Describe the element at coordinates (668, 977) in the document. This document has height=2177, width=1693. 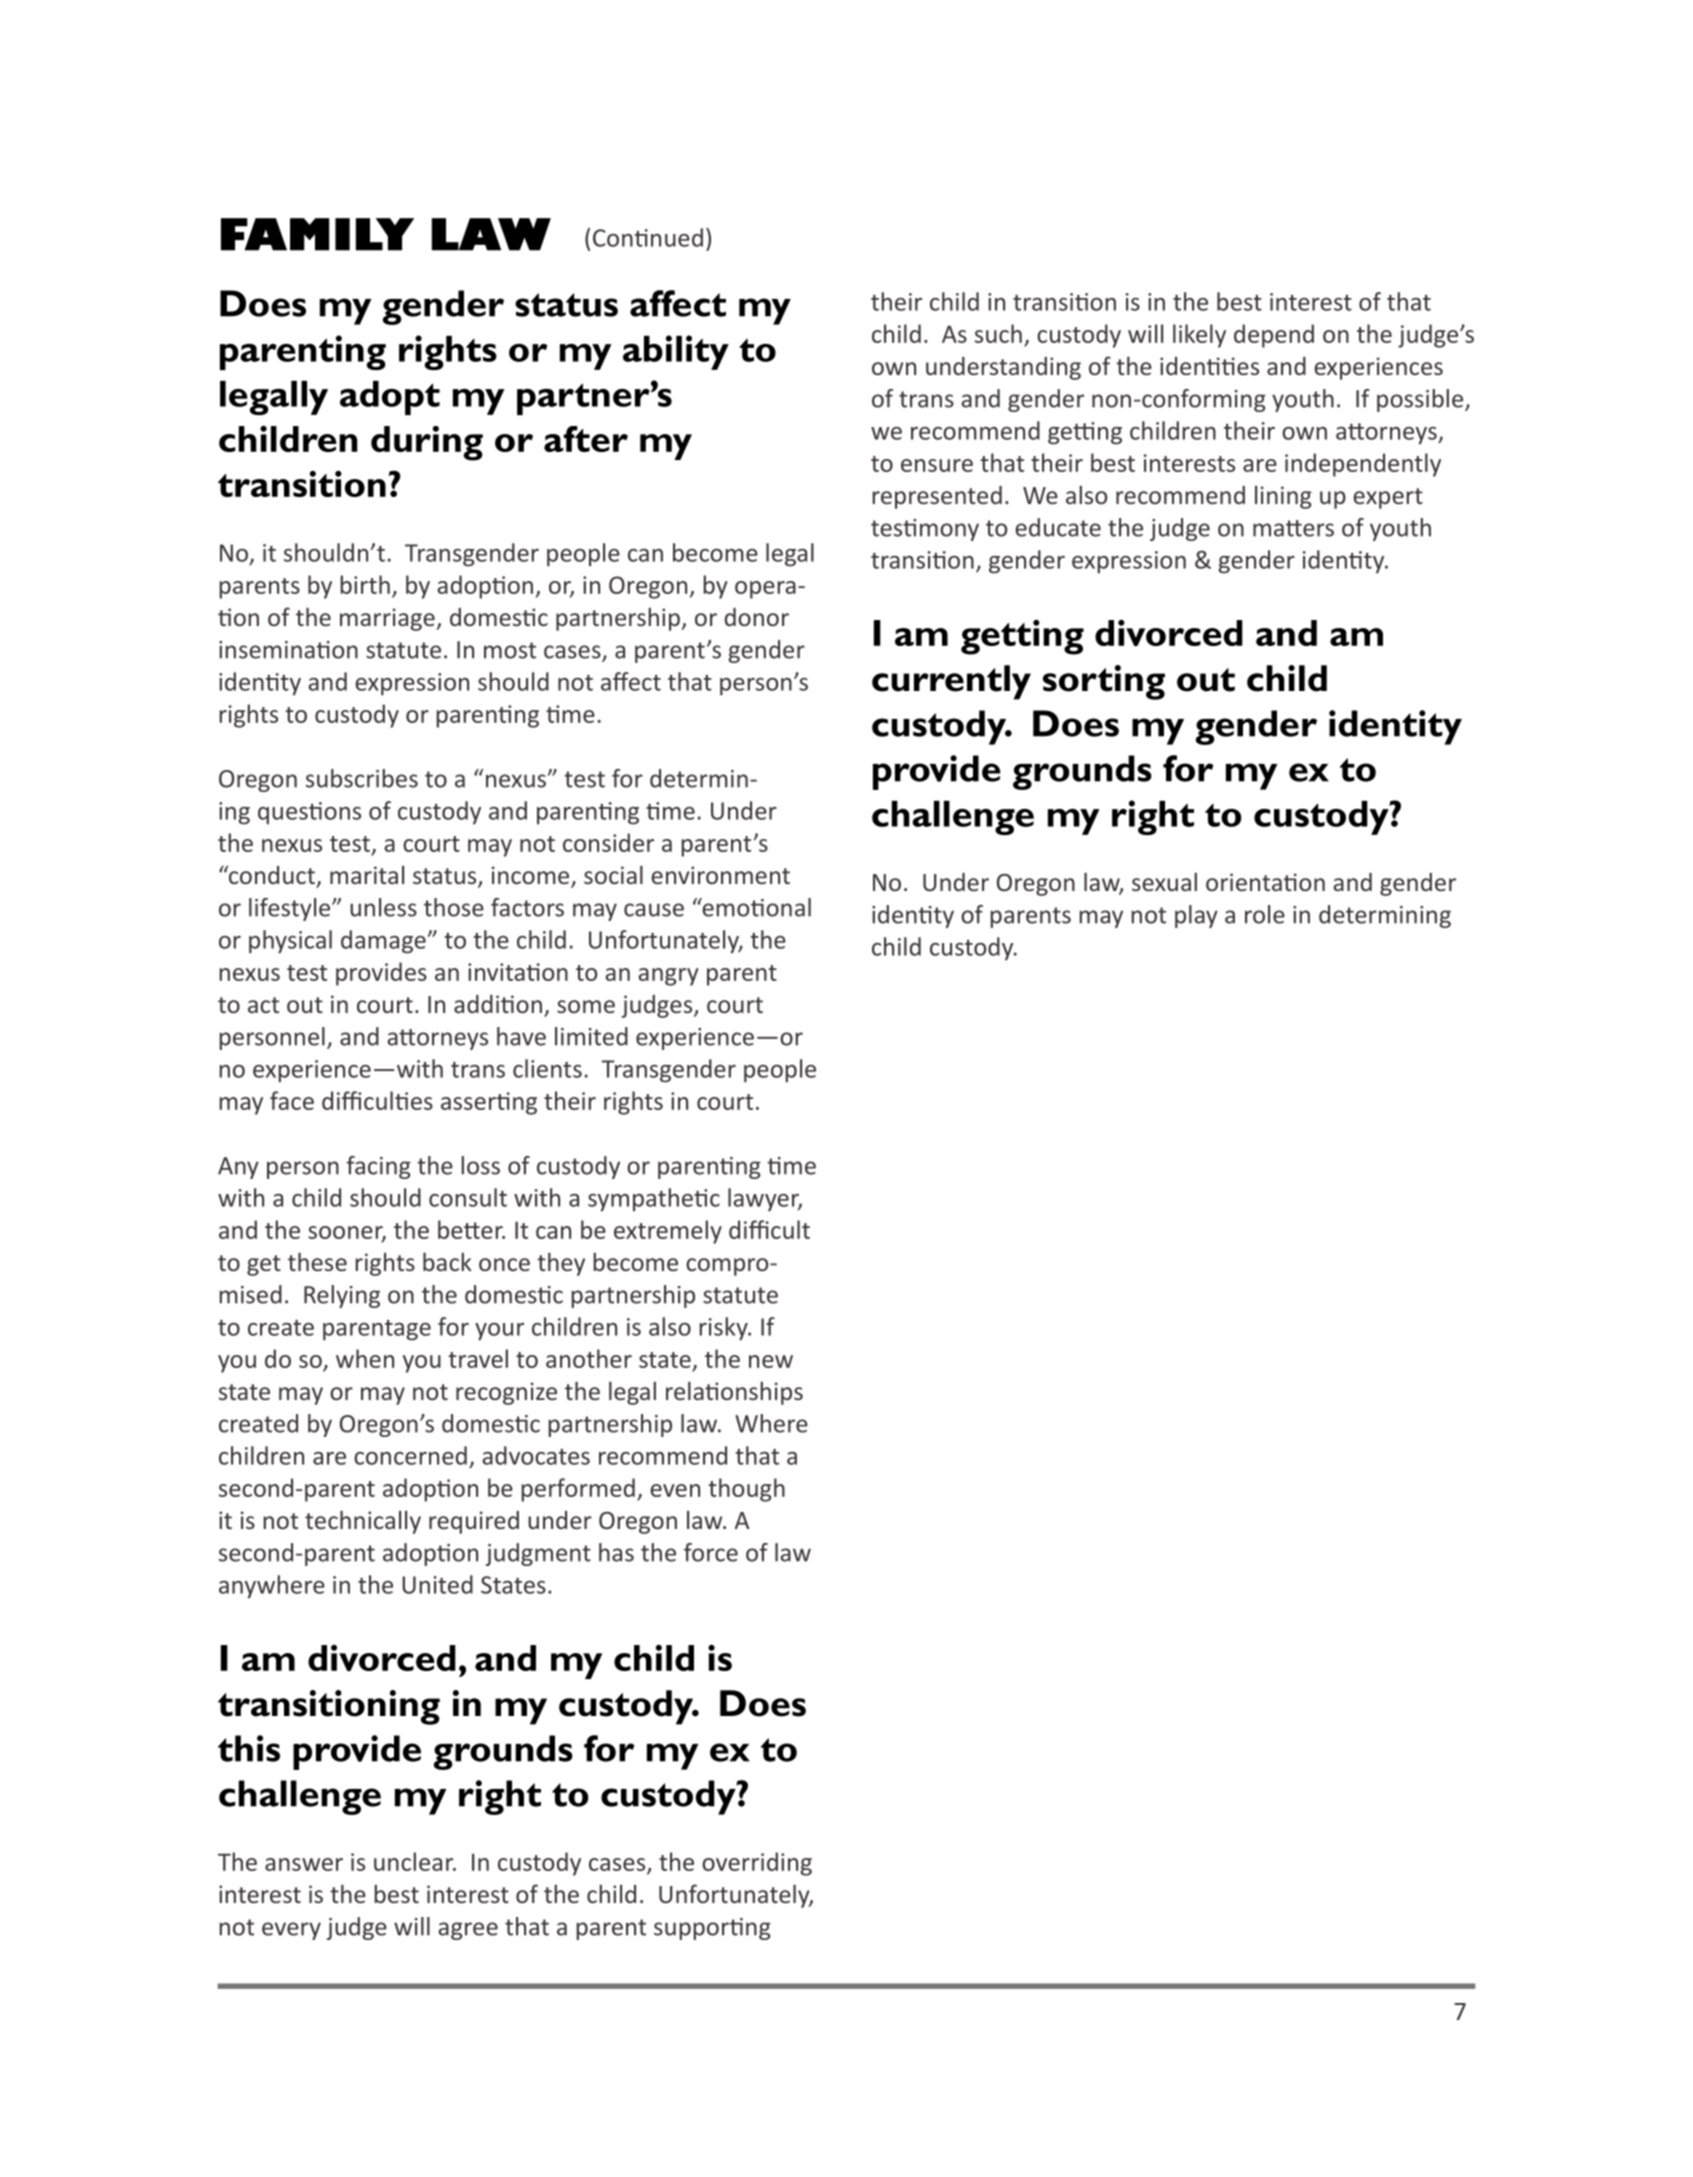
I see `angry` at that location.
